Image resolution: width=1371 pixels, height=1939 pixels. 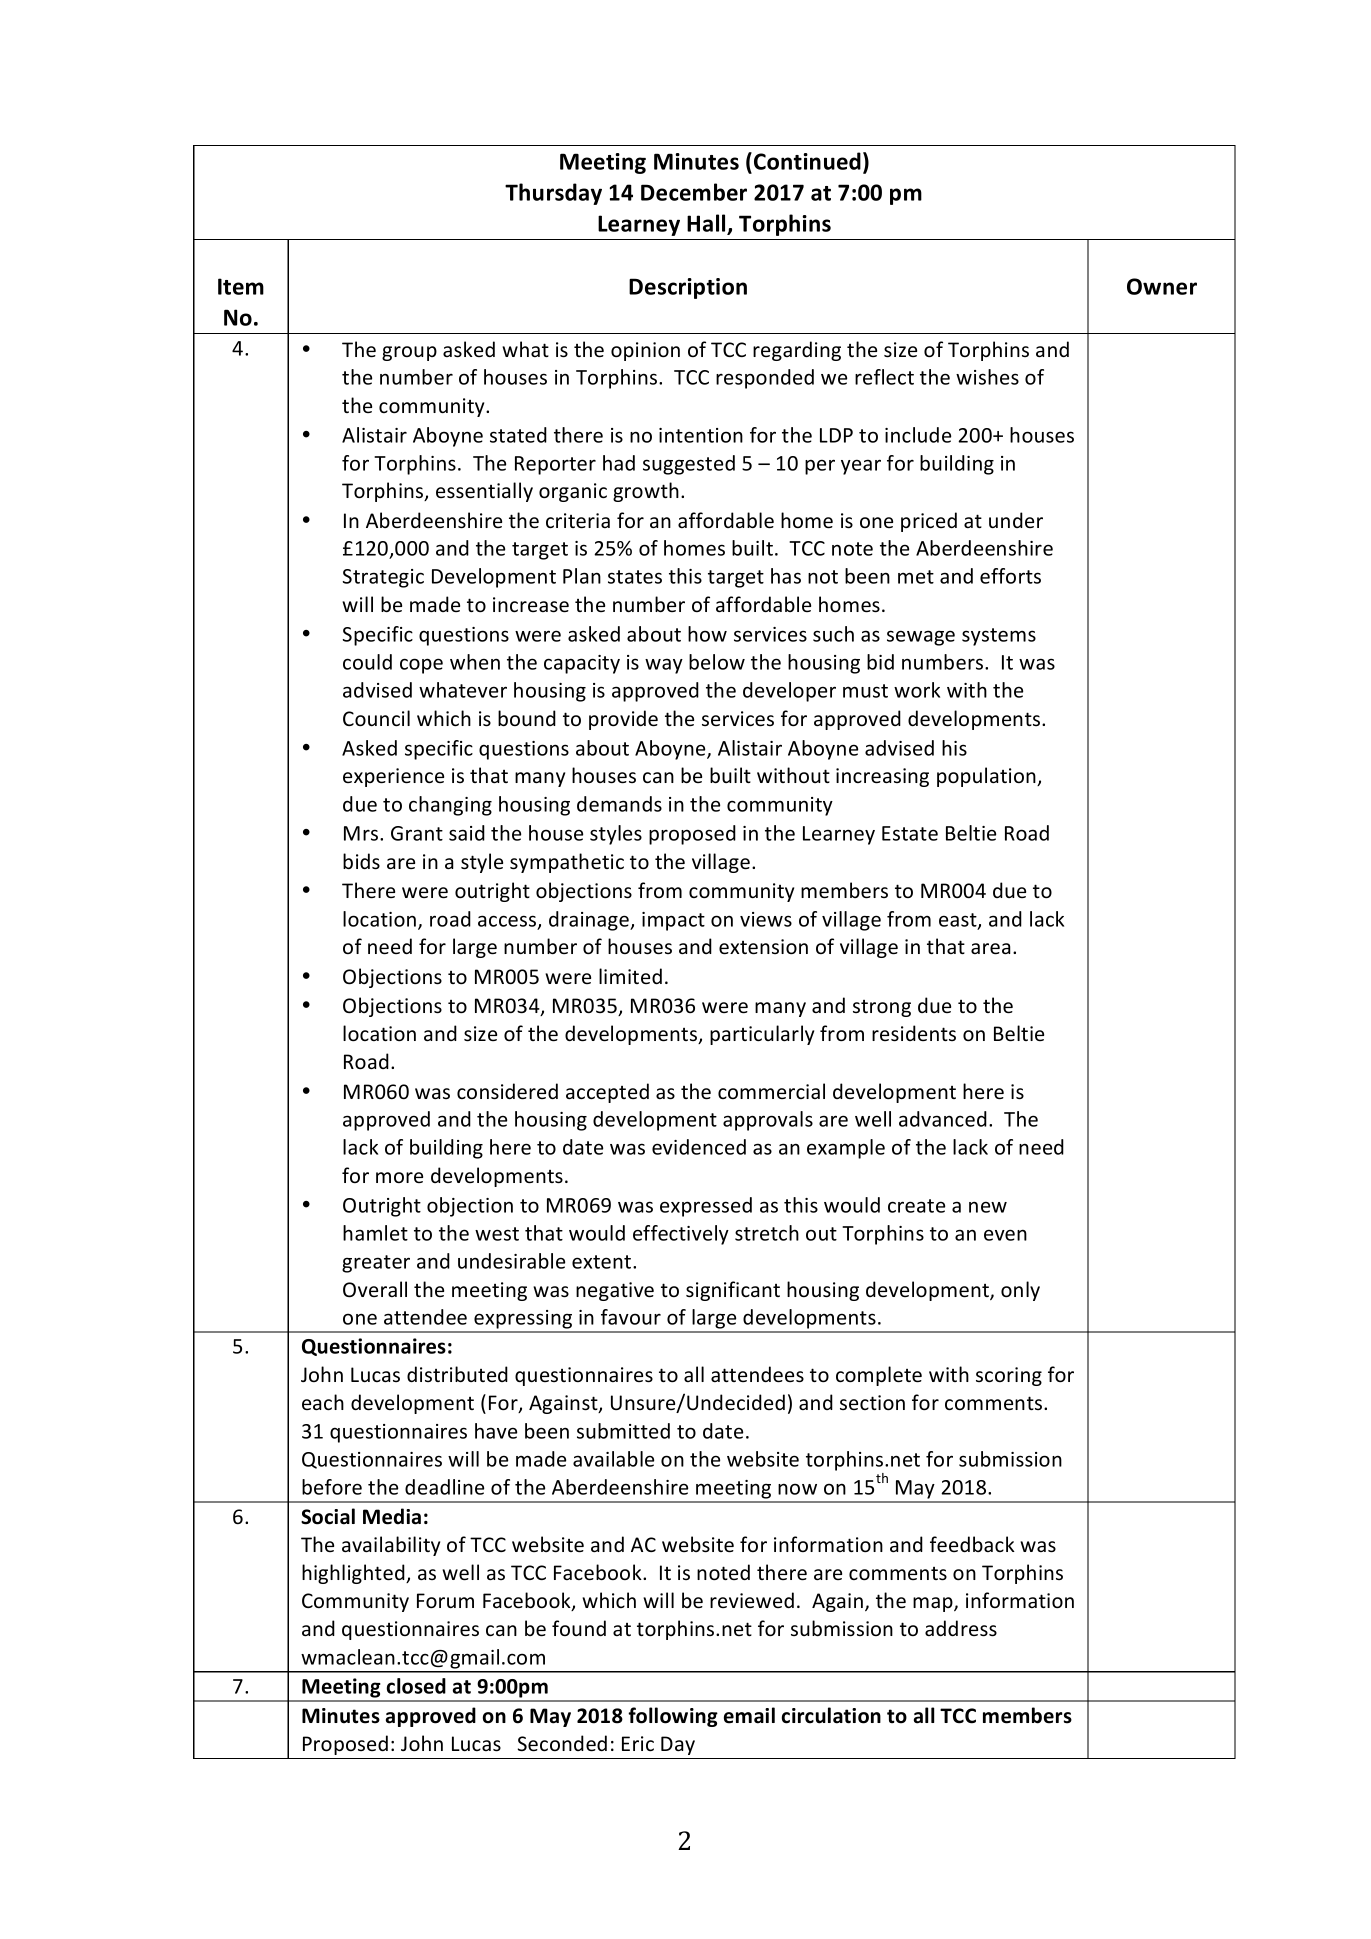 What do you see at coordinates (361, 861) in the document?
I see `bids` at bounding box center [361, 861].
